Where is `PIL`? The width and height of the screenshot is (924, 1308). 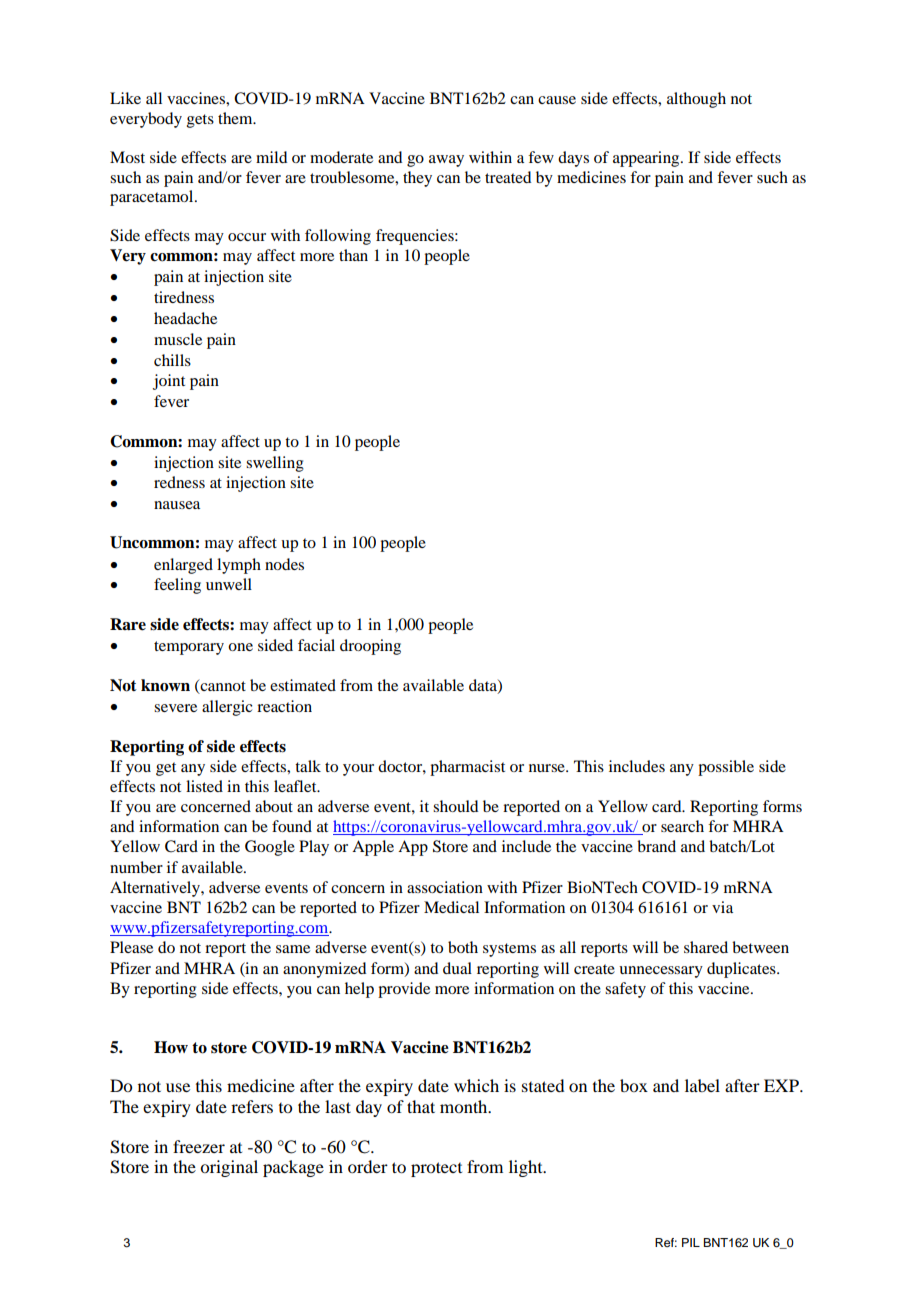
PIL is located at coordinates (691, 1242).
